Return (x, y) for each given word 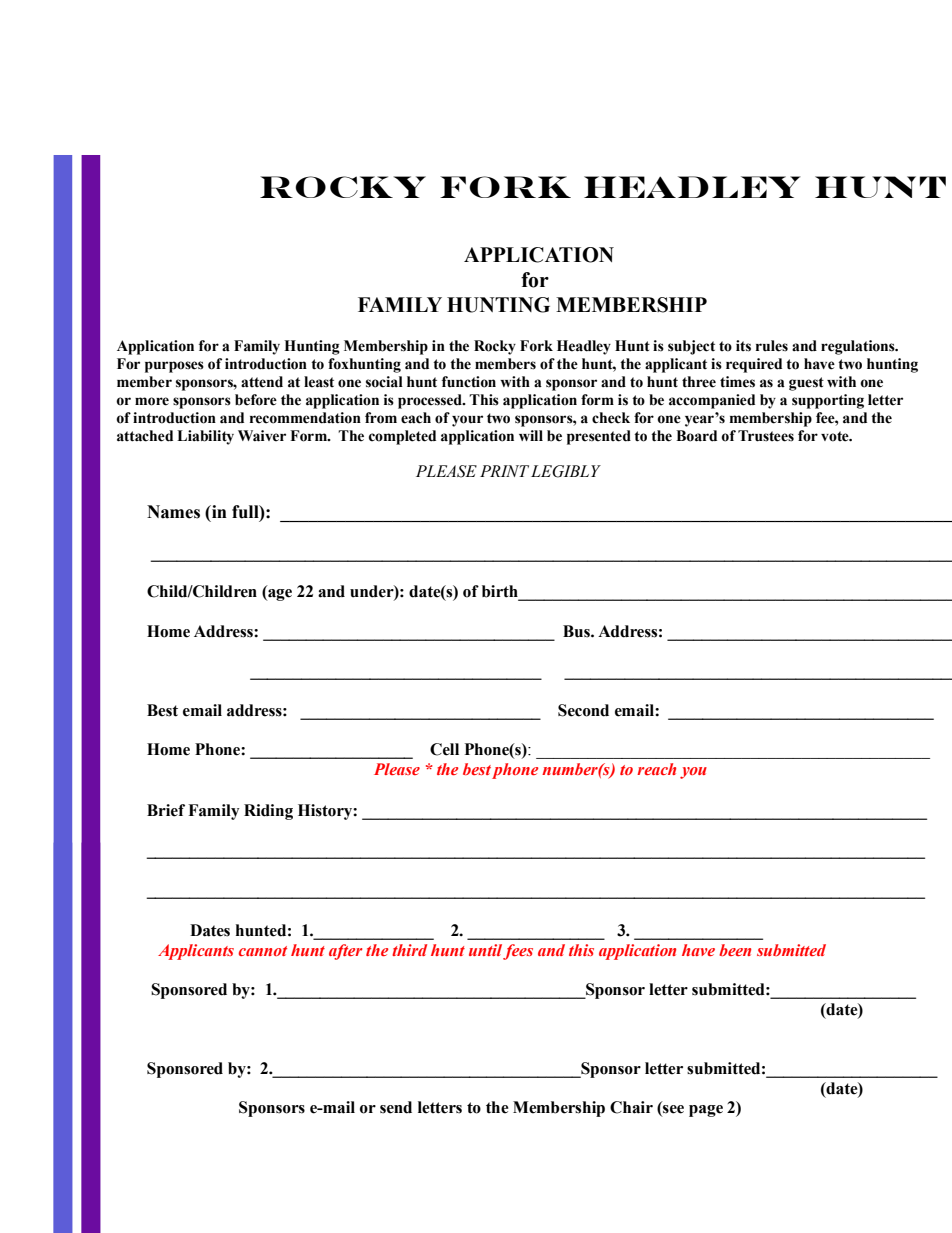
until (485, 950)
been (735, 950)
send (396, 1107)
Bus (577, 631)
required (754, 365)
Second (583, 710)
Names (173, 512)
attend (262, 382)
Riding (268, 812)
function (469, 382)
